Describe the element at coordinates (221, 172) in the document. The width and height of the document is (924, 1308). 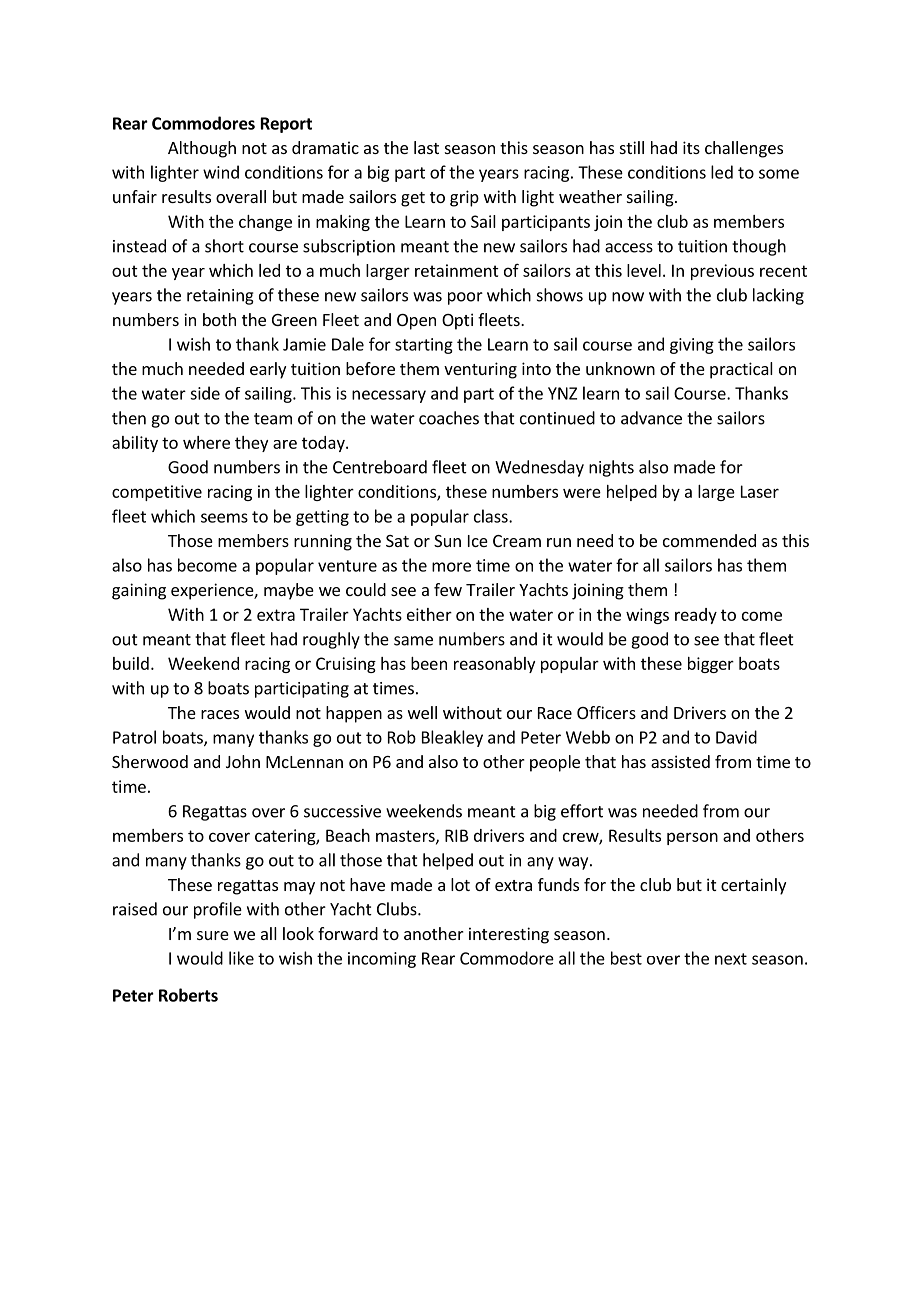
I see `wind` at that location.
